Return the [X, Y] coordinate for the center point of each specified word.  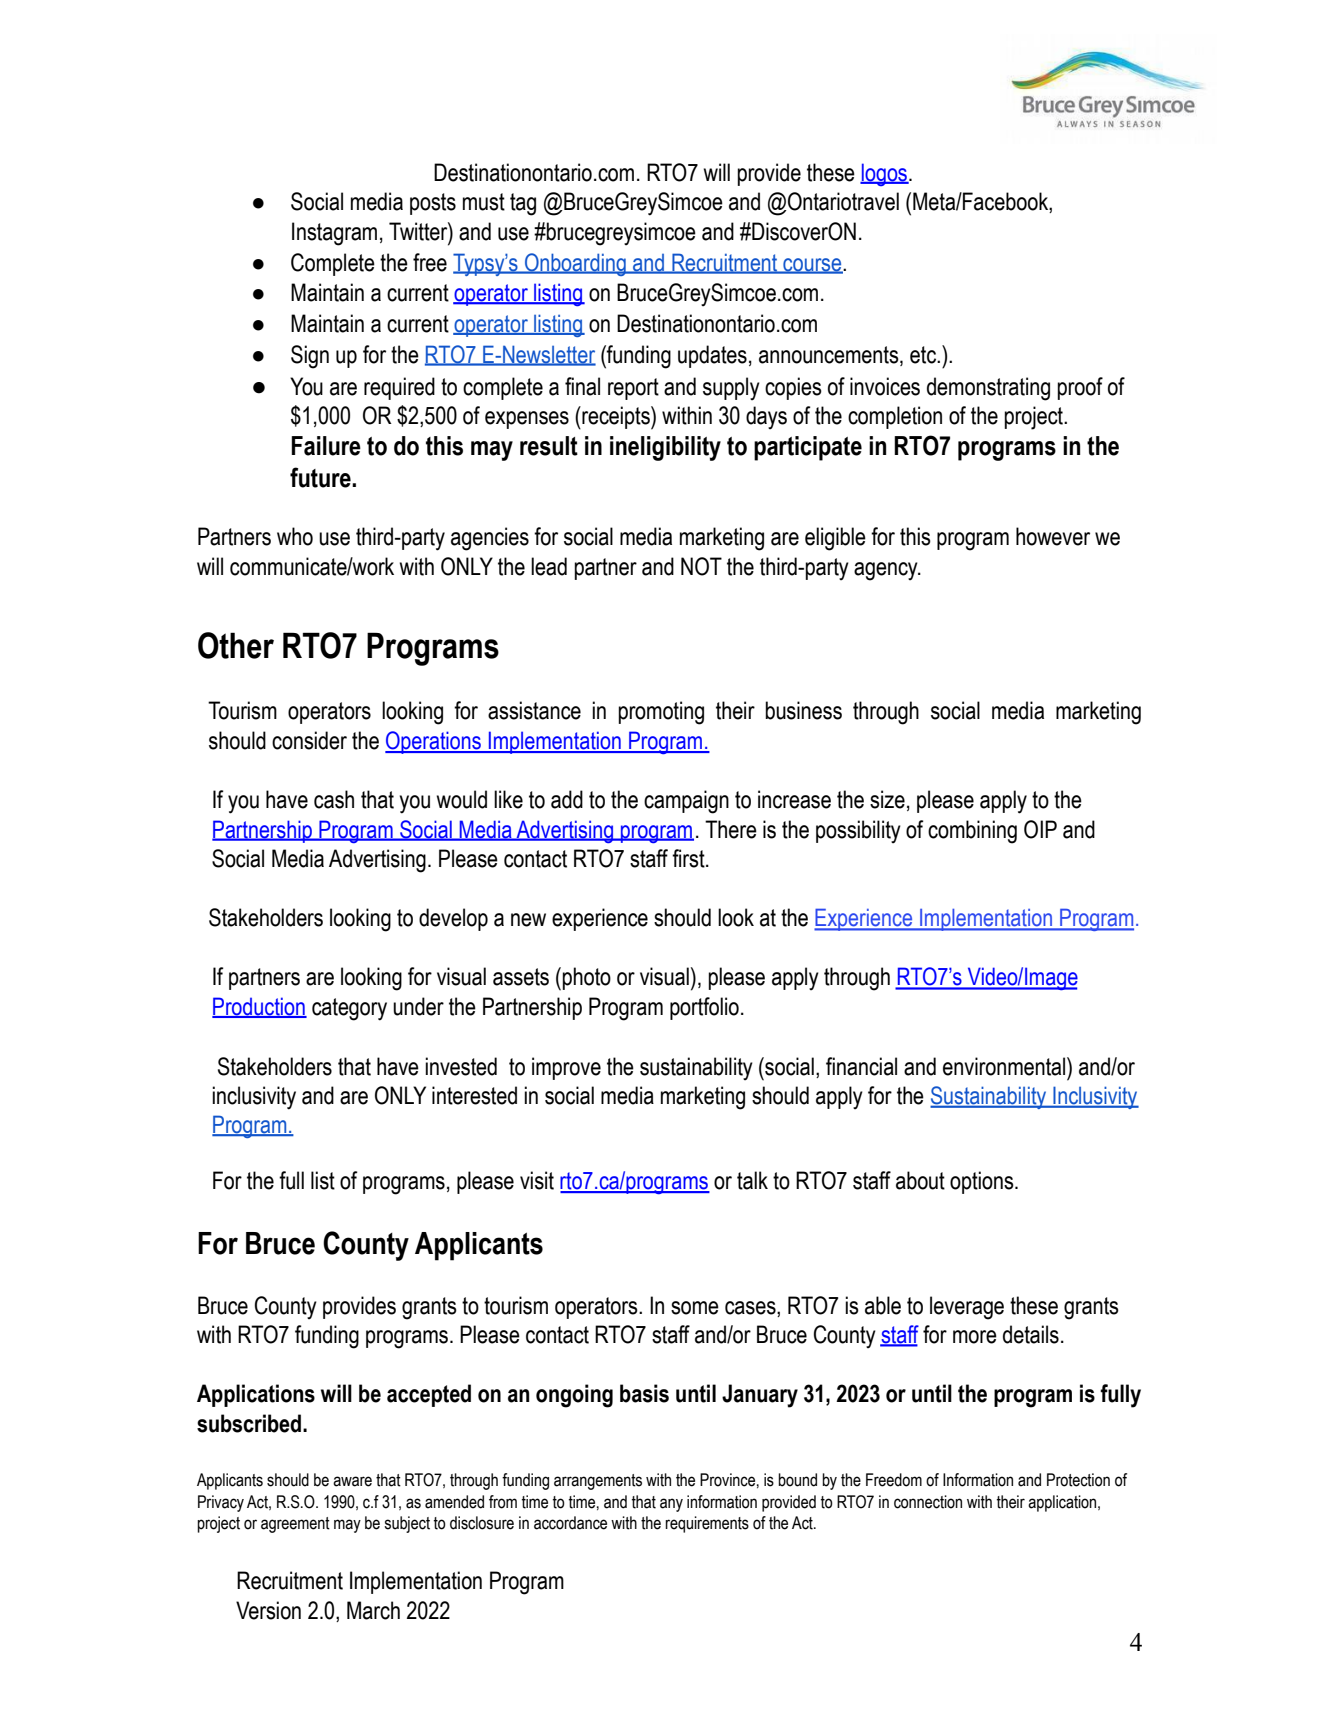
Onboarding [575, 264]
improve [566, 1068]
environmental [1005, 1066]
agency [887, 571]
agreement [295, 1525]
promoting [661, 713]
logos [885, 174]
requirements [707, 1524]
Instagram [334, 234]
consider [309, 740]
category [349, 1009]
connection [928, 1502]
